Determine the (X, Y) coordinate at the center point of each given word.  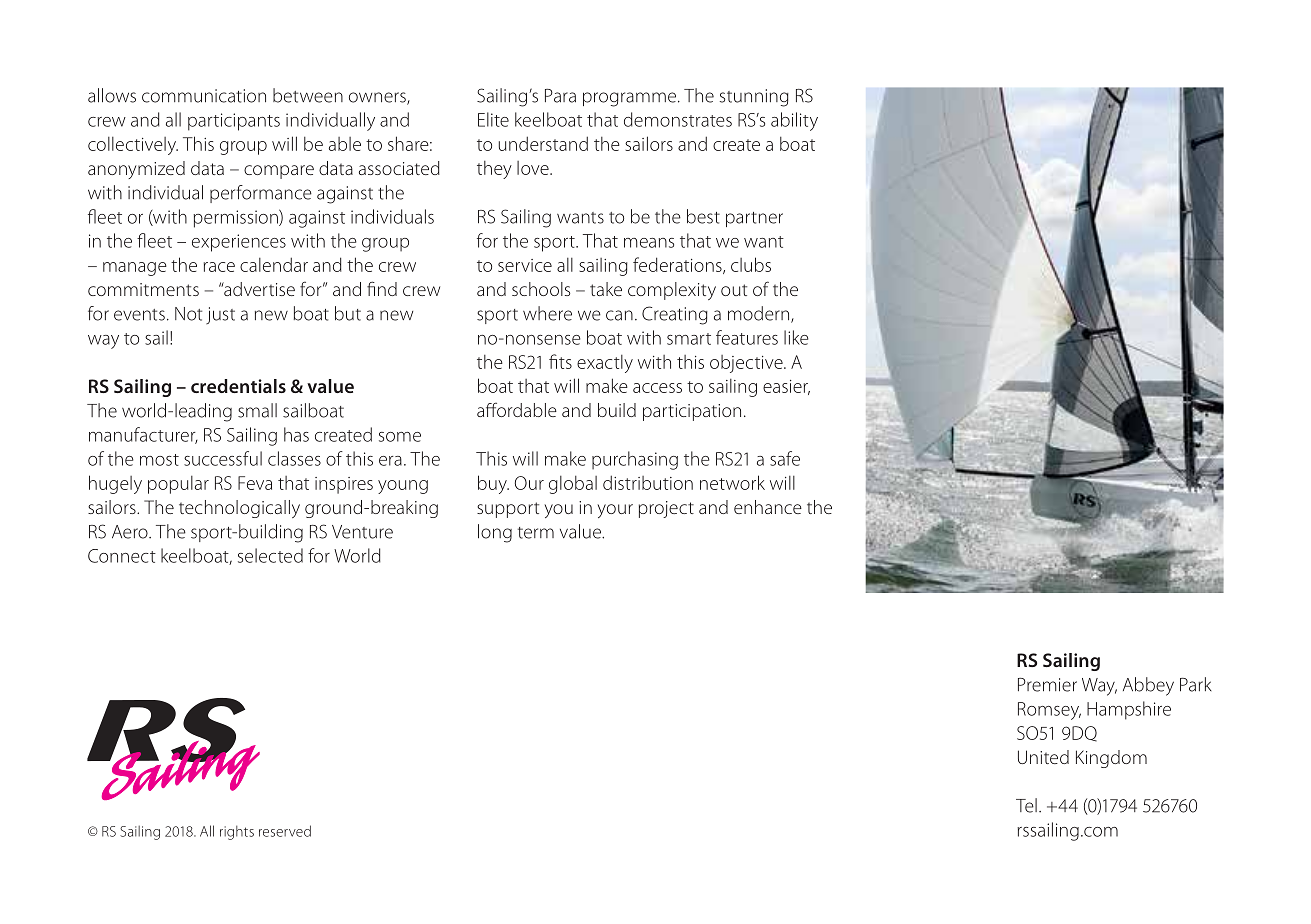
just (220, 315)
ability (794, 121)
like (796, 337)
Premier (1047, 685)
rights (237, 832)
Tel (1026, 805)
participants (234, 122)
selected (270, 555)
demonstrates (678, 119)
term (536, 533)
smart (689, 339)
